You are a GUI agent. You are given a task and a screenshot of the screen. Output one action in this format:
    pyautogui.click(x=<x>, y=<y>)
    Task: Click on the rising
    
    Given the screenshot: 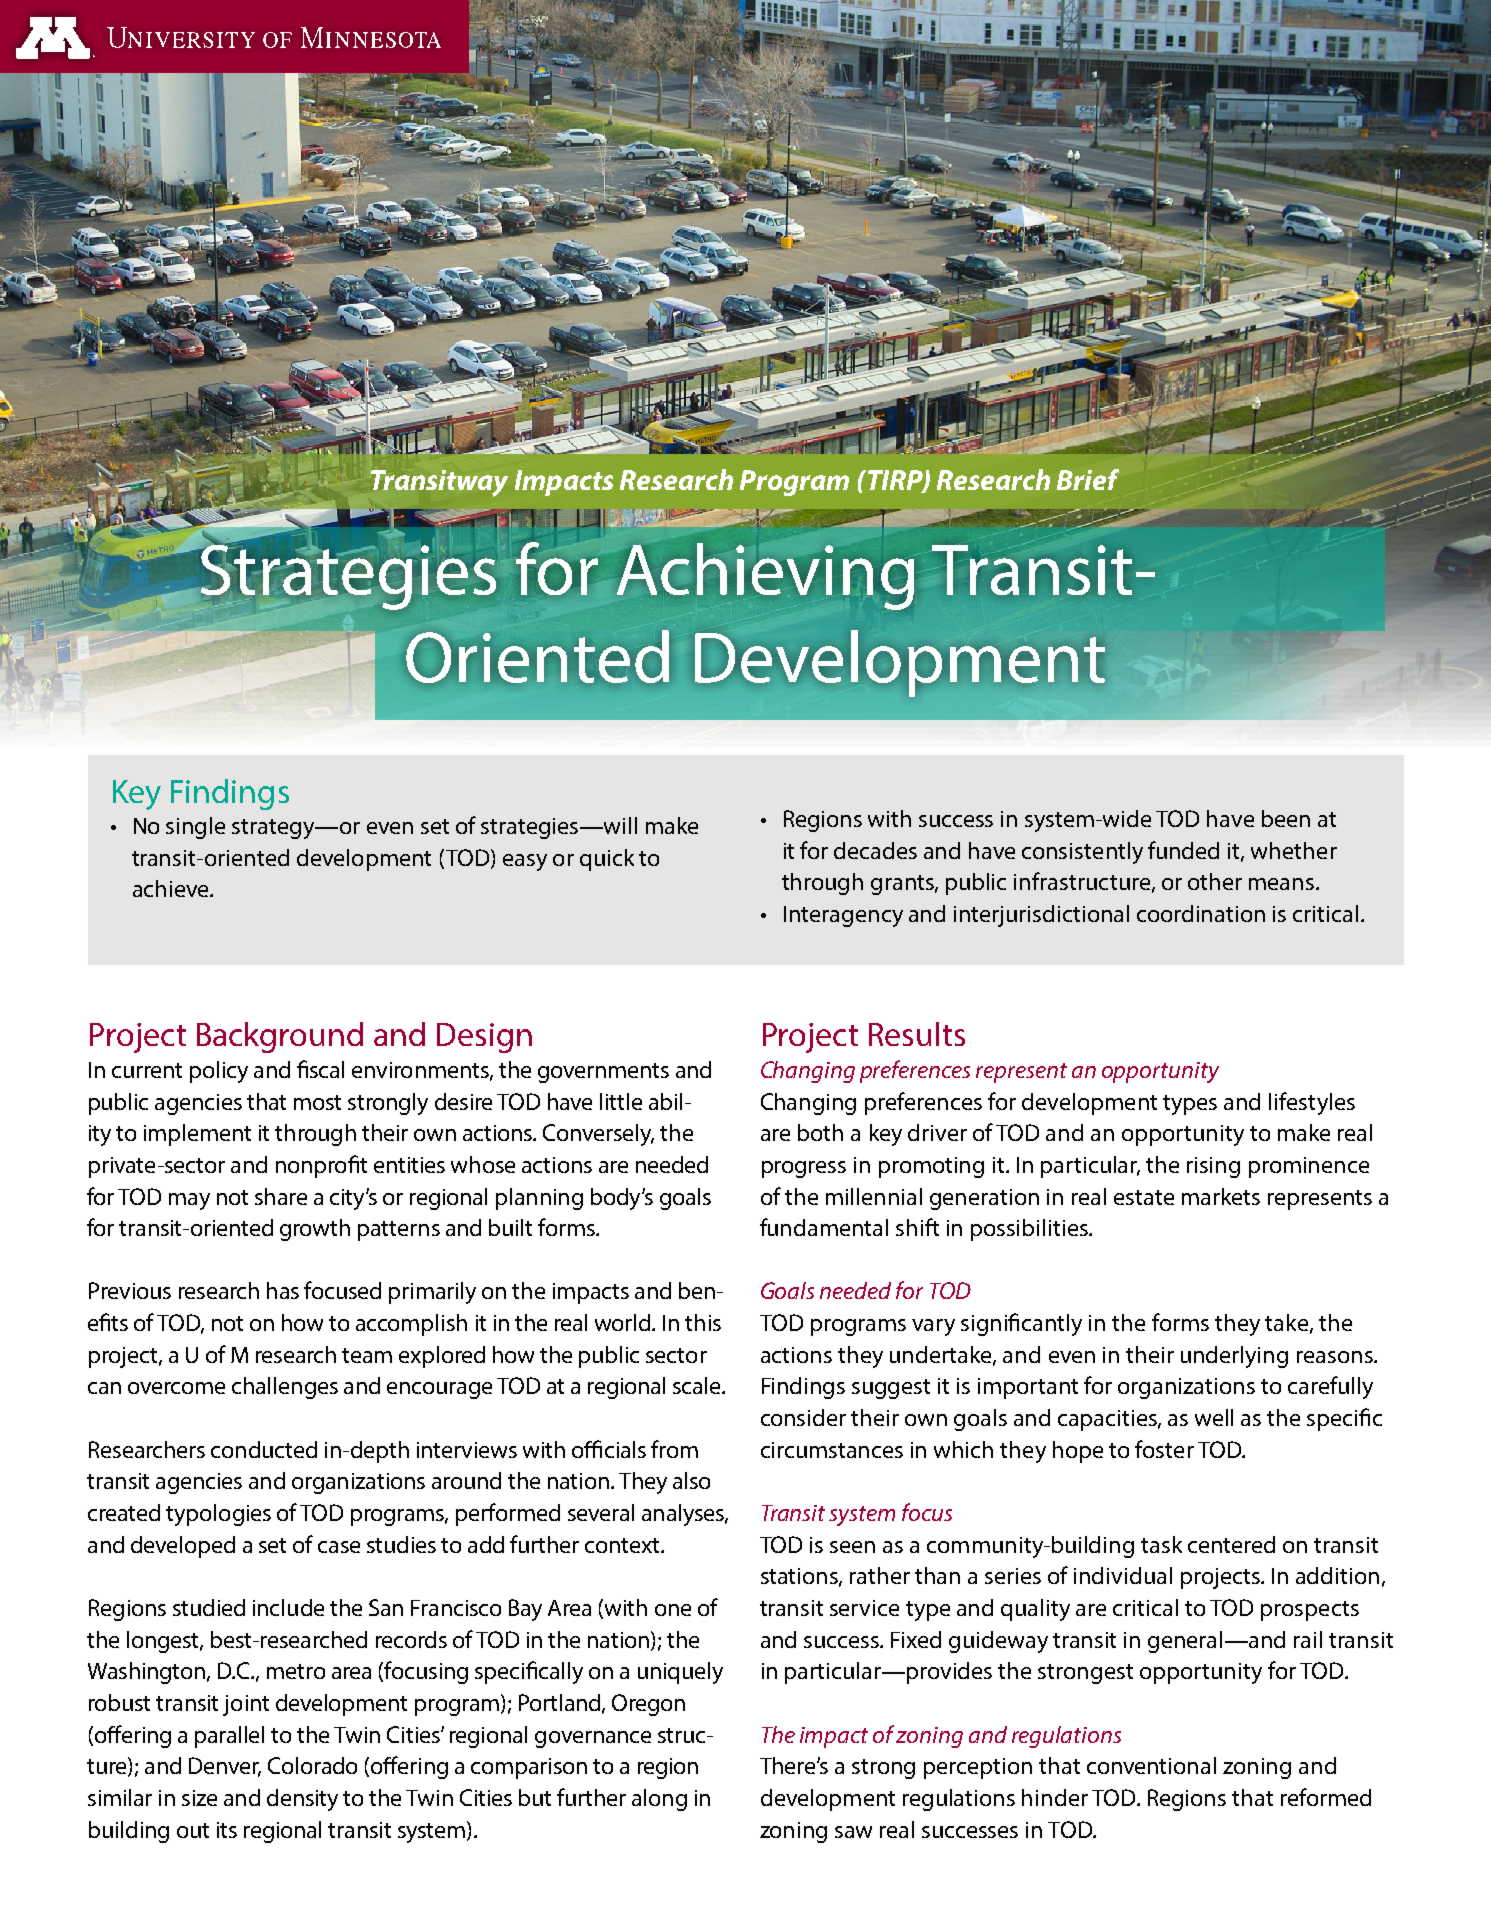 What is the action you would take?
    pyautogui.click(x=1213, y=1167)
